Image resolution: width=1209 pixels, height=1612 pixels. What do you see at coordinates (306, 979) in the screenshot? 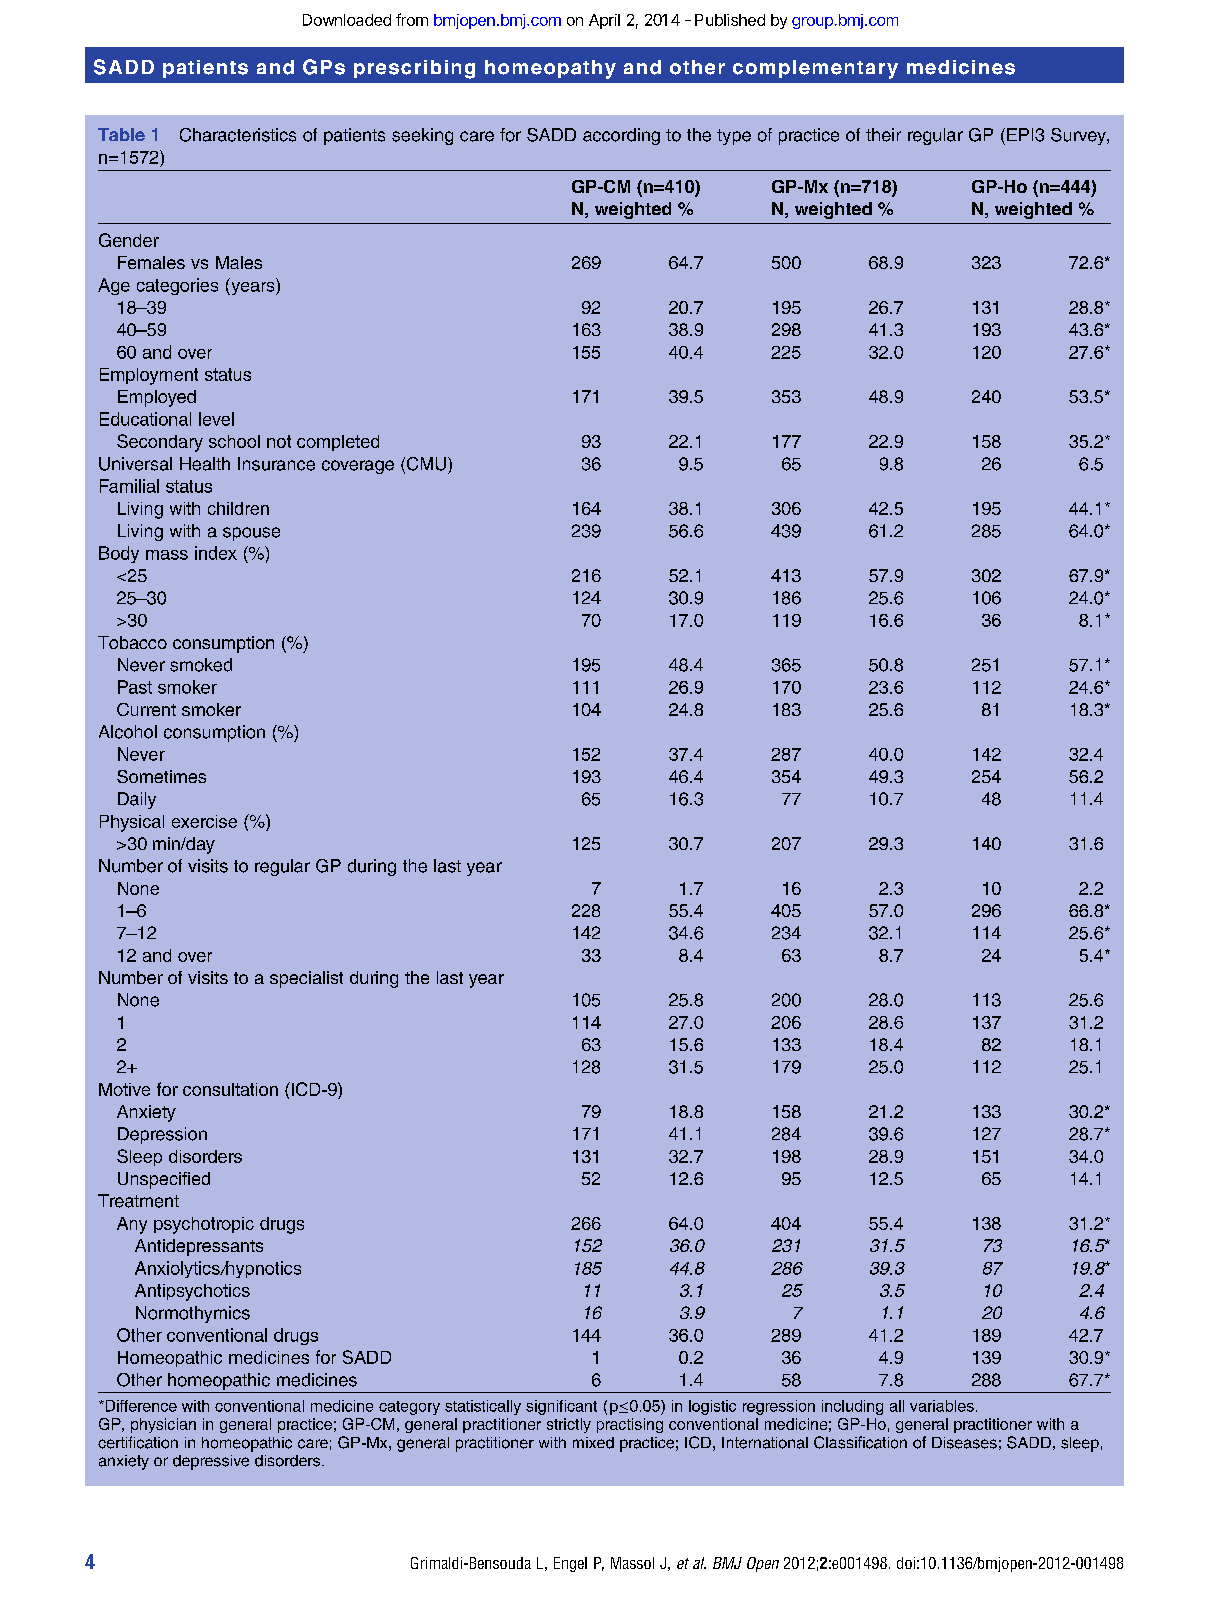
I see `specialist` at bounding box center [306, 979].
